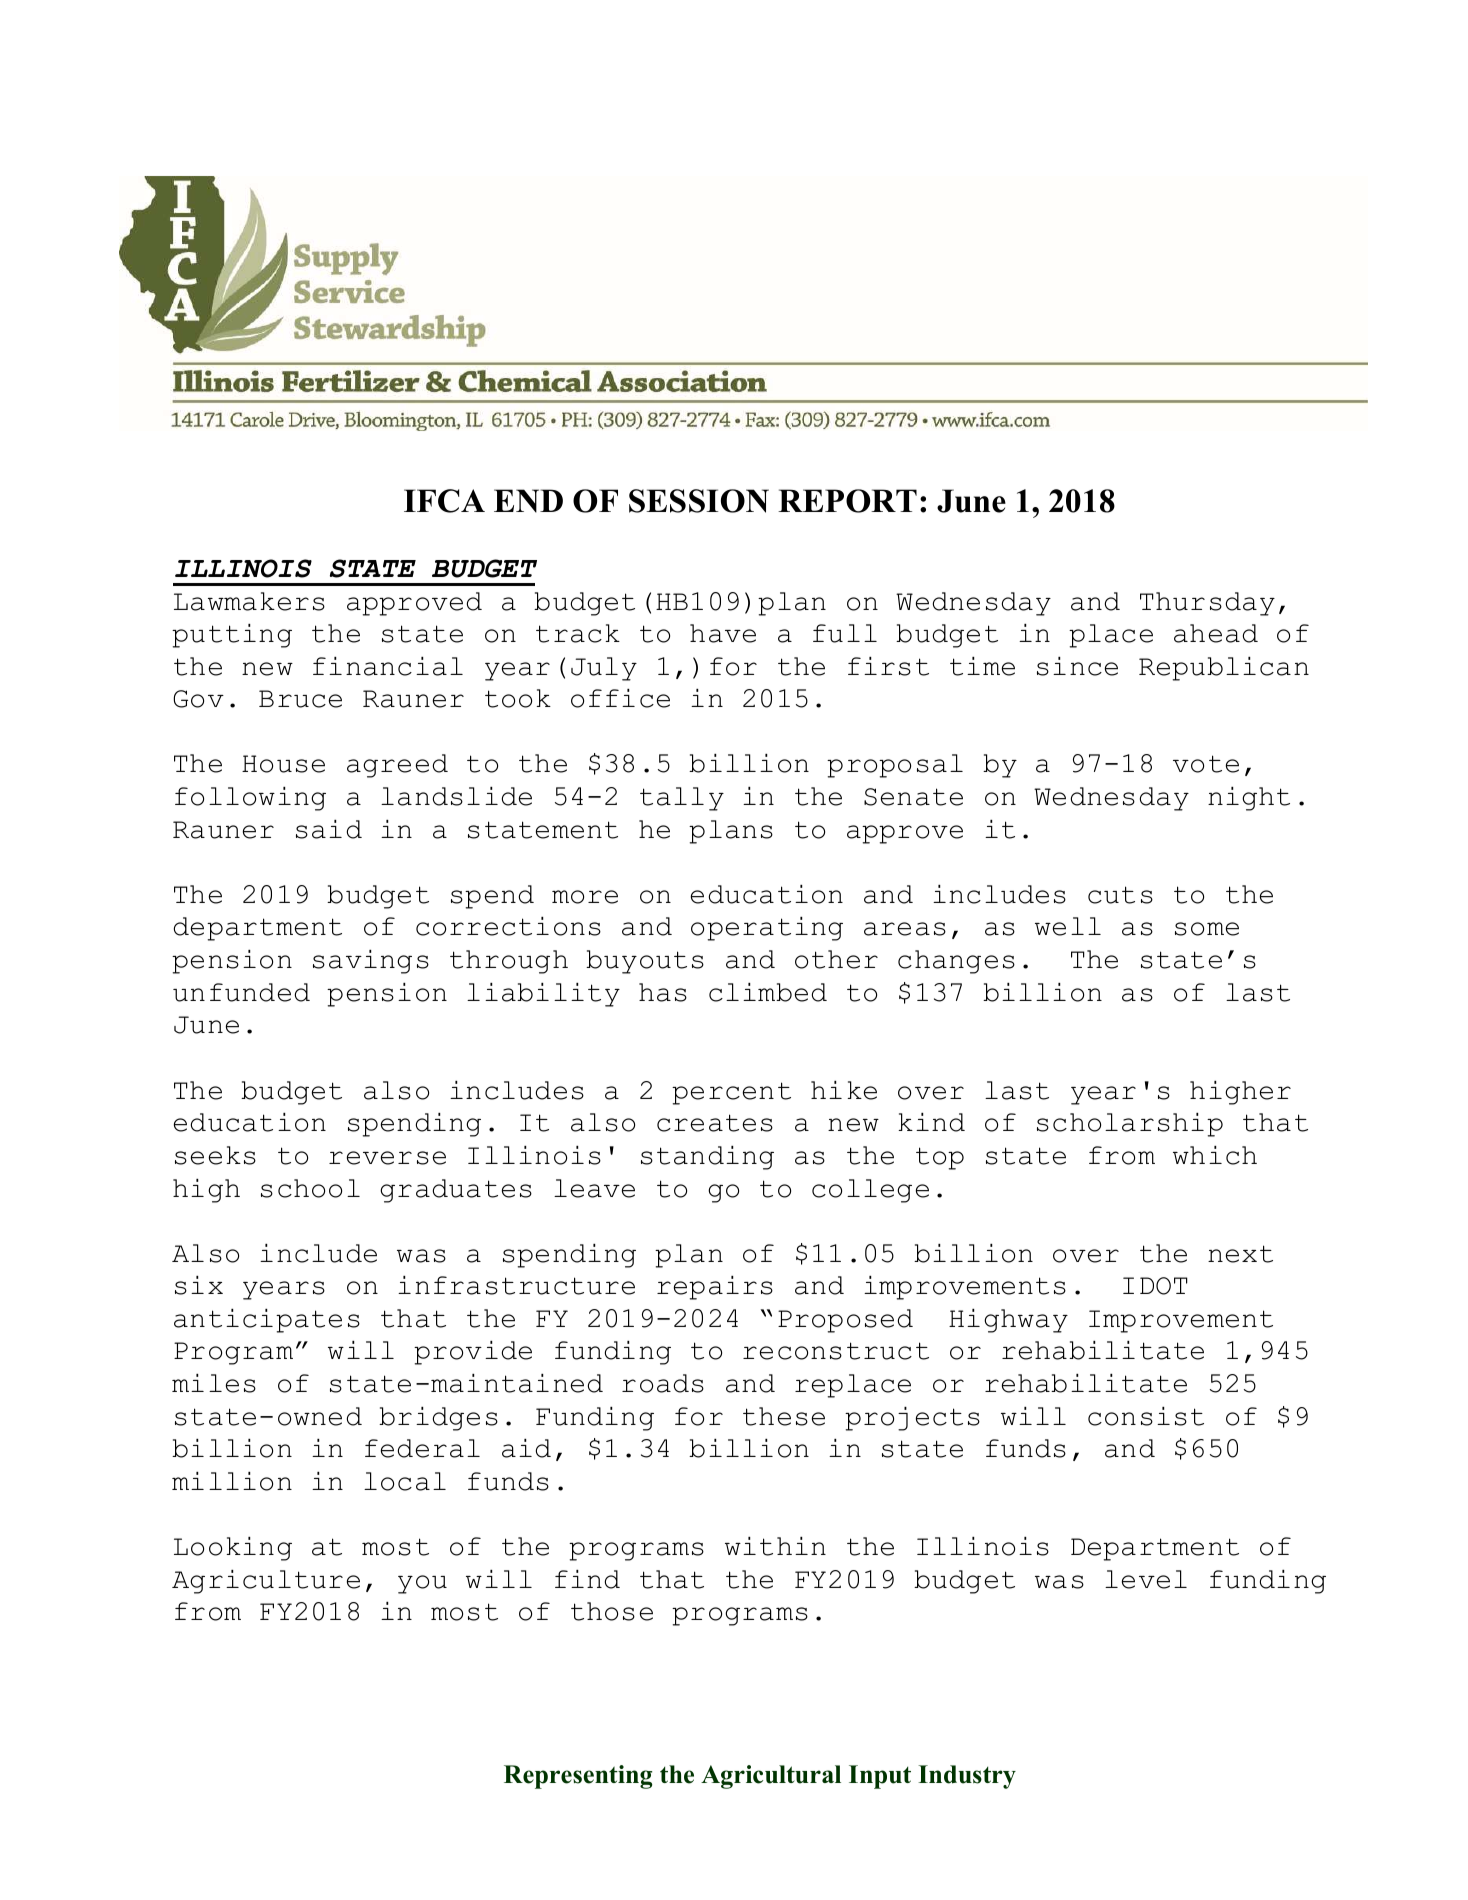 This screenshot has width=1468, height=1900. Describe the element at coordinates (1206, 764) in the screenshot. I see `vote` at that location.
